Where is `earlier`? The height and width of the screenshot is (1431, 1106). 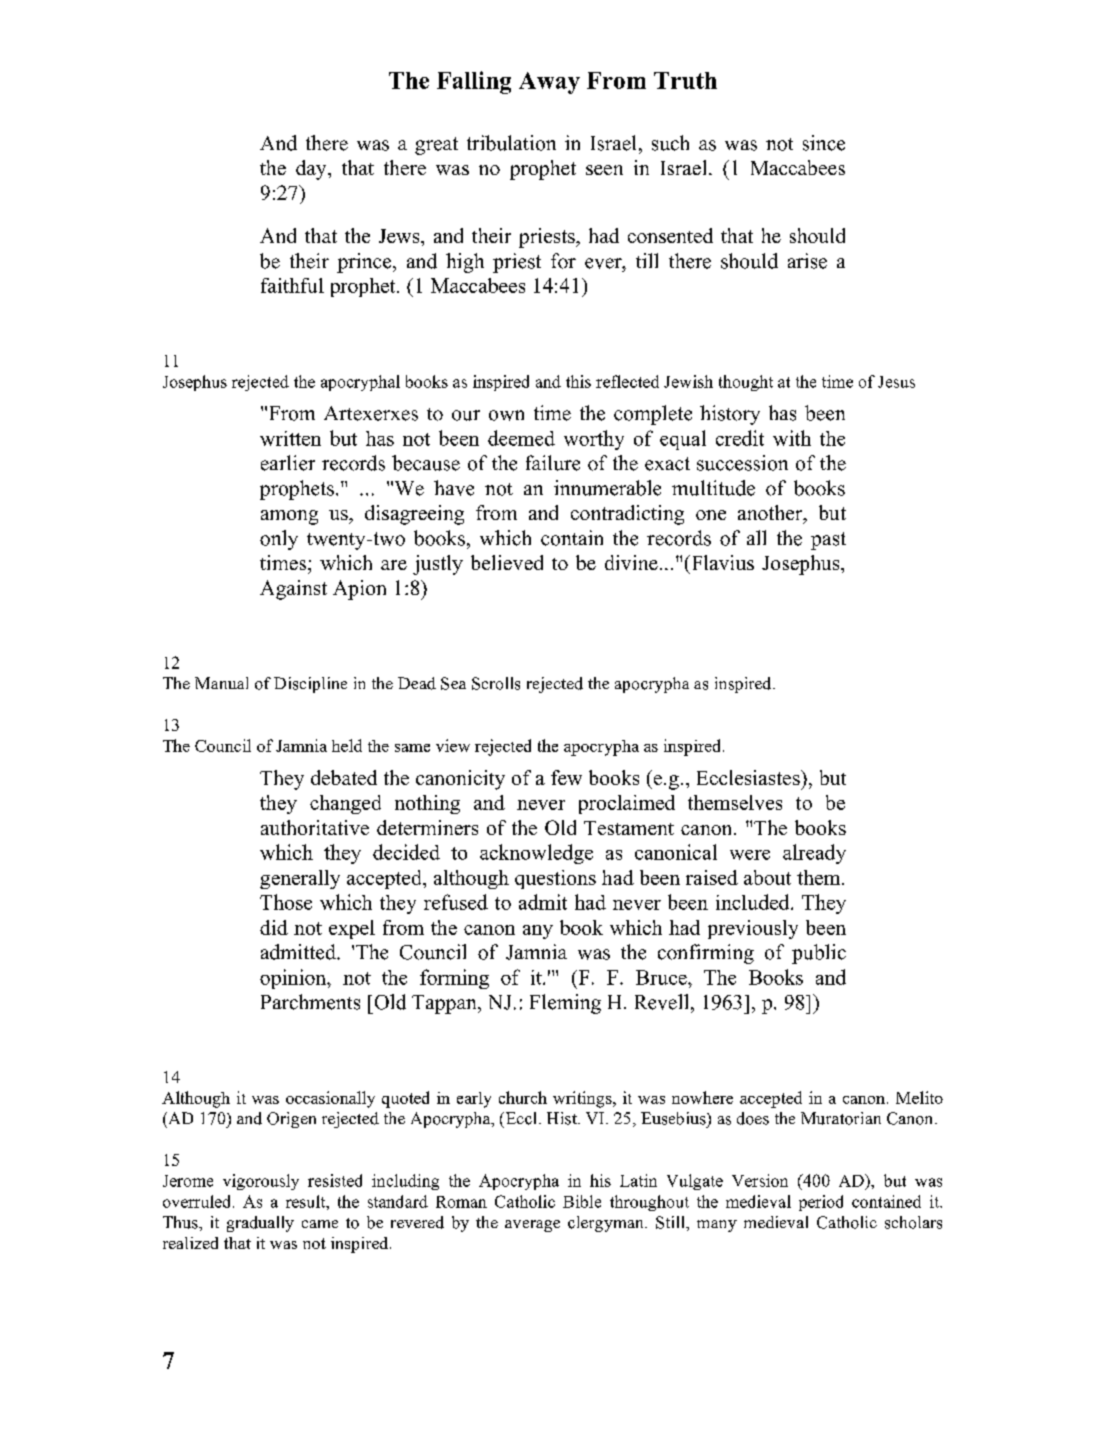
earlier is located at coordinates (288, 463).
